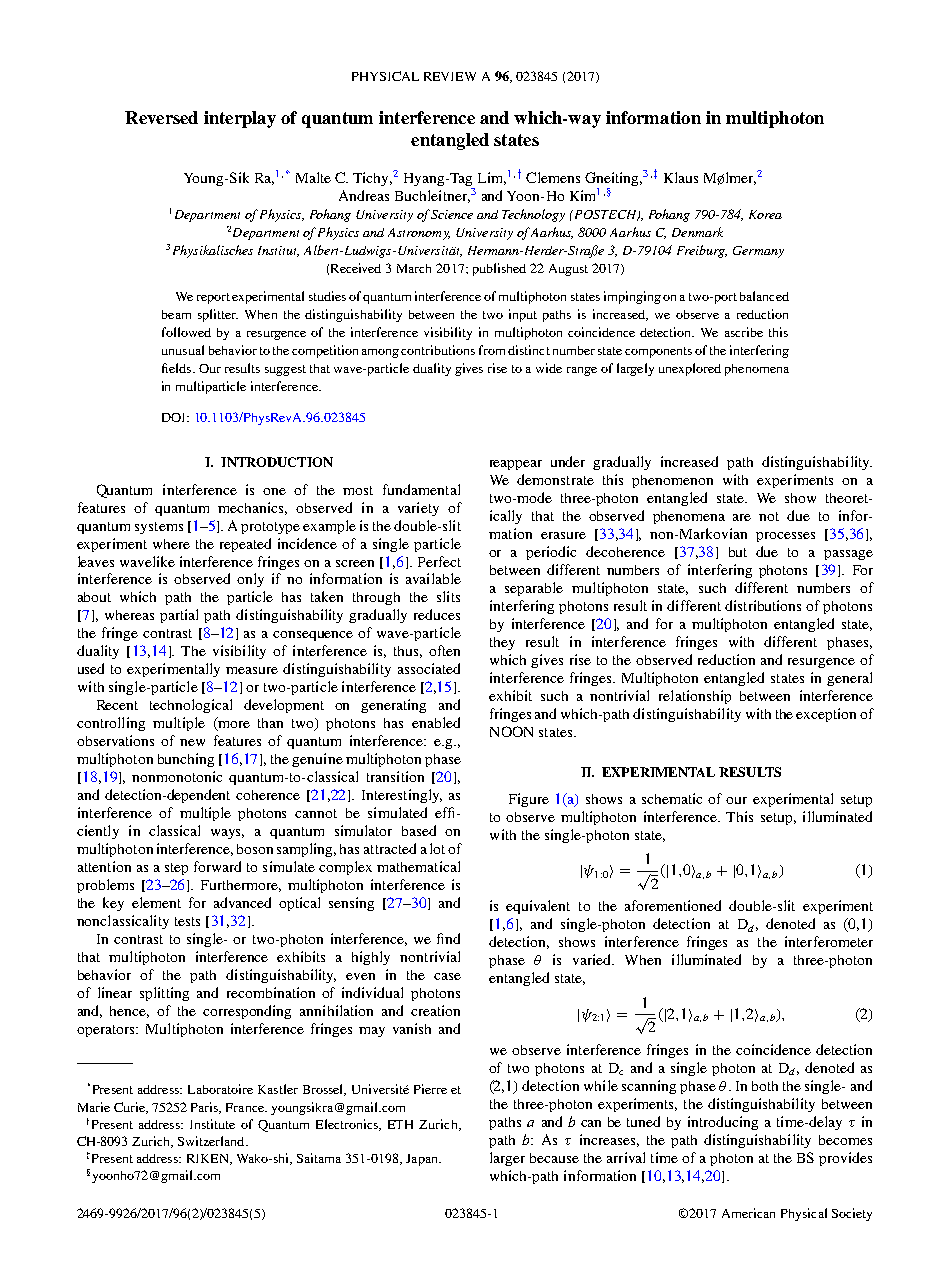 The height and width of the screenshot is (1270, 952). What do you see at coordinates (212, 1141) in the screenshot?
I see `Switzerland` at bounding box center [212, 1141].
